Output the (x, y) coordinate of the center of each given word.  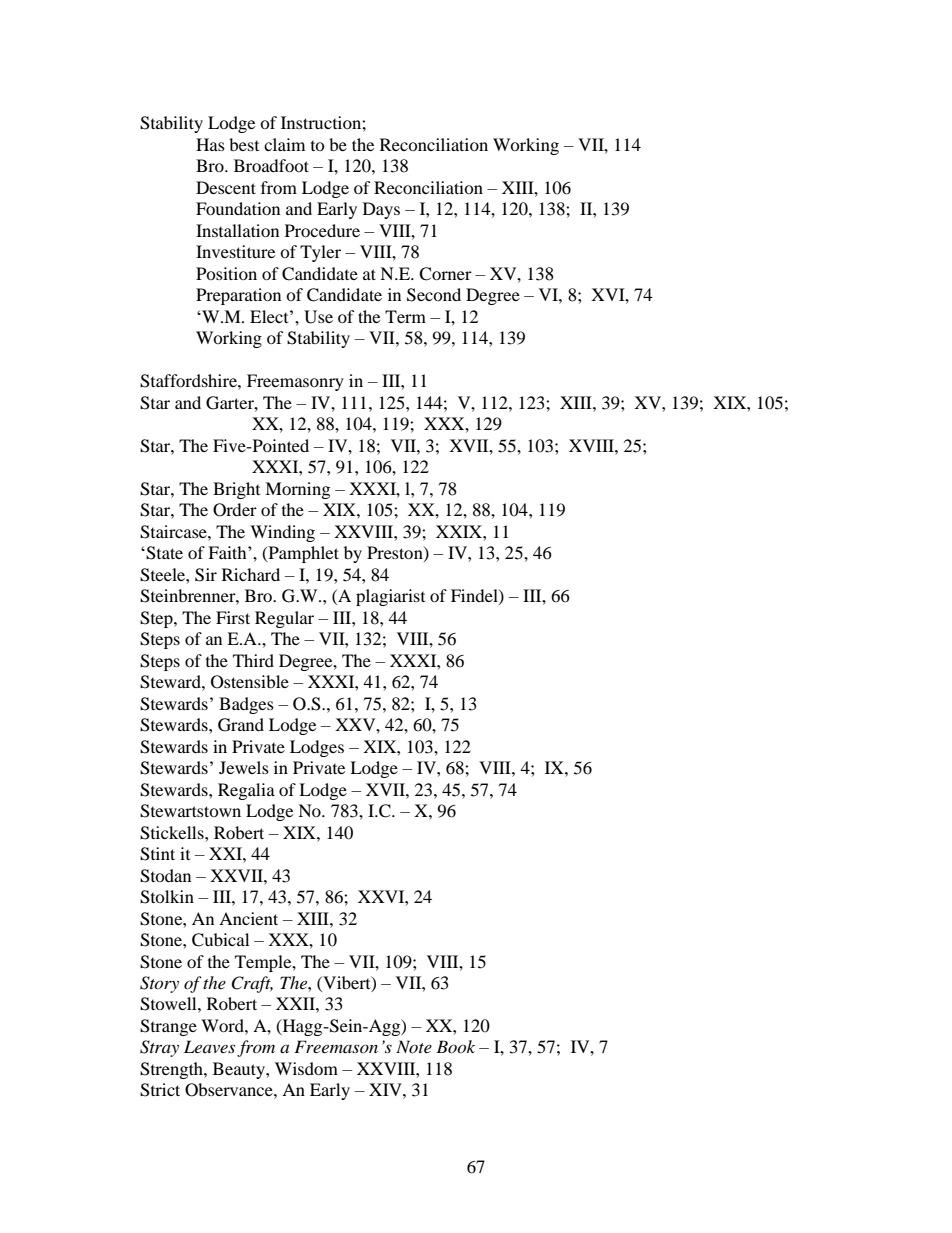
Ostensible (250, 682)
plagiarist (390, 597)
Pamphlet (302, 554)
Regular (284, 619)
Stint (157, 854)
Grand (241, 725)
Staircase (174, 532)
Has (210, 144)
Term (405, 316)
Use (318, 317)
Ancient (248, 918)
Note (414, 1046)
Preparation (238, 296)
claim (284, 144)
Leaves (209, 1046)
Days (381, 210)
